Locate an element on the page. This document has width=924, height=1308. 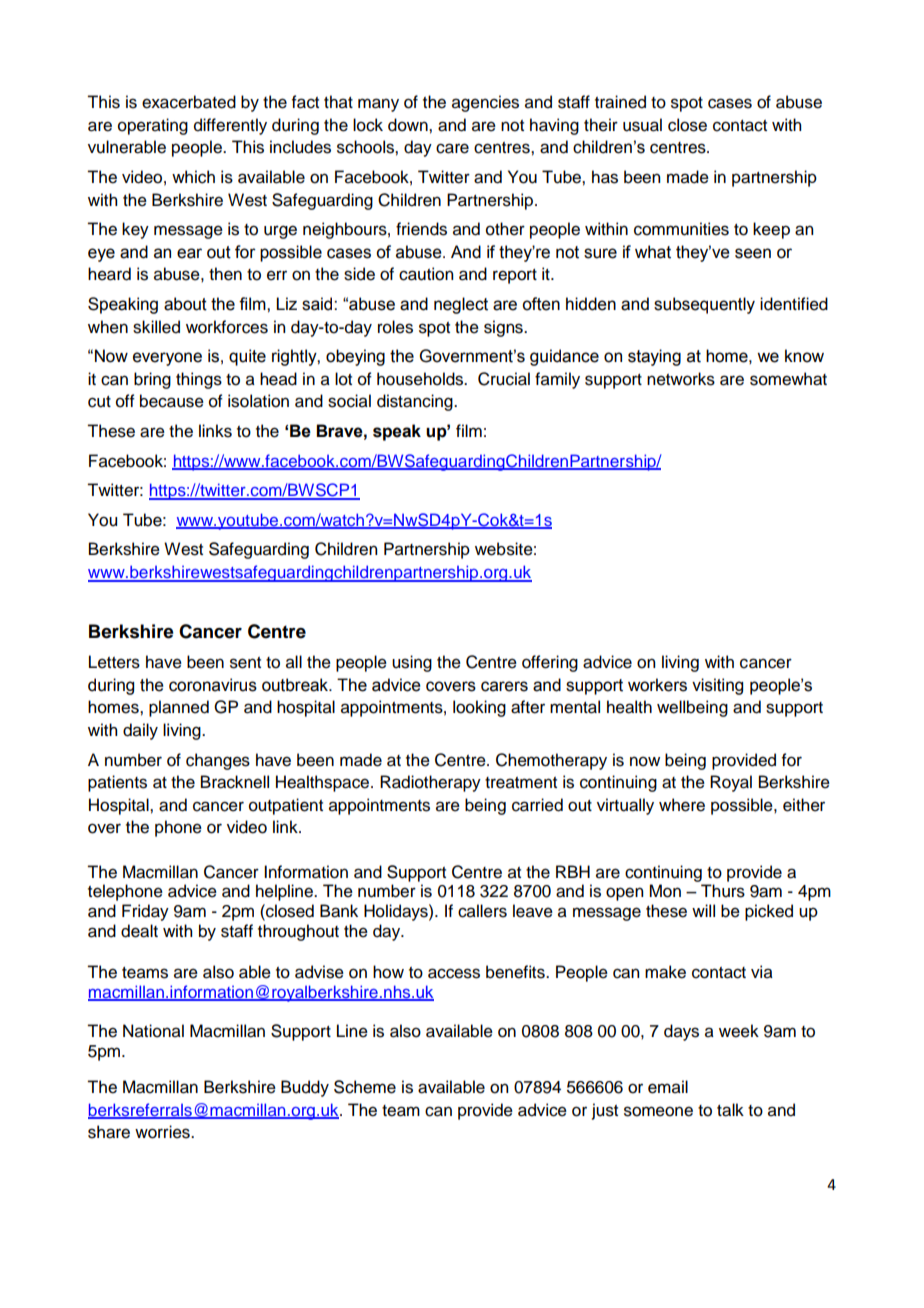
down is located at coordinates (409, 125).
